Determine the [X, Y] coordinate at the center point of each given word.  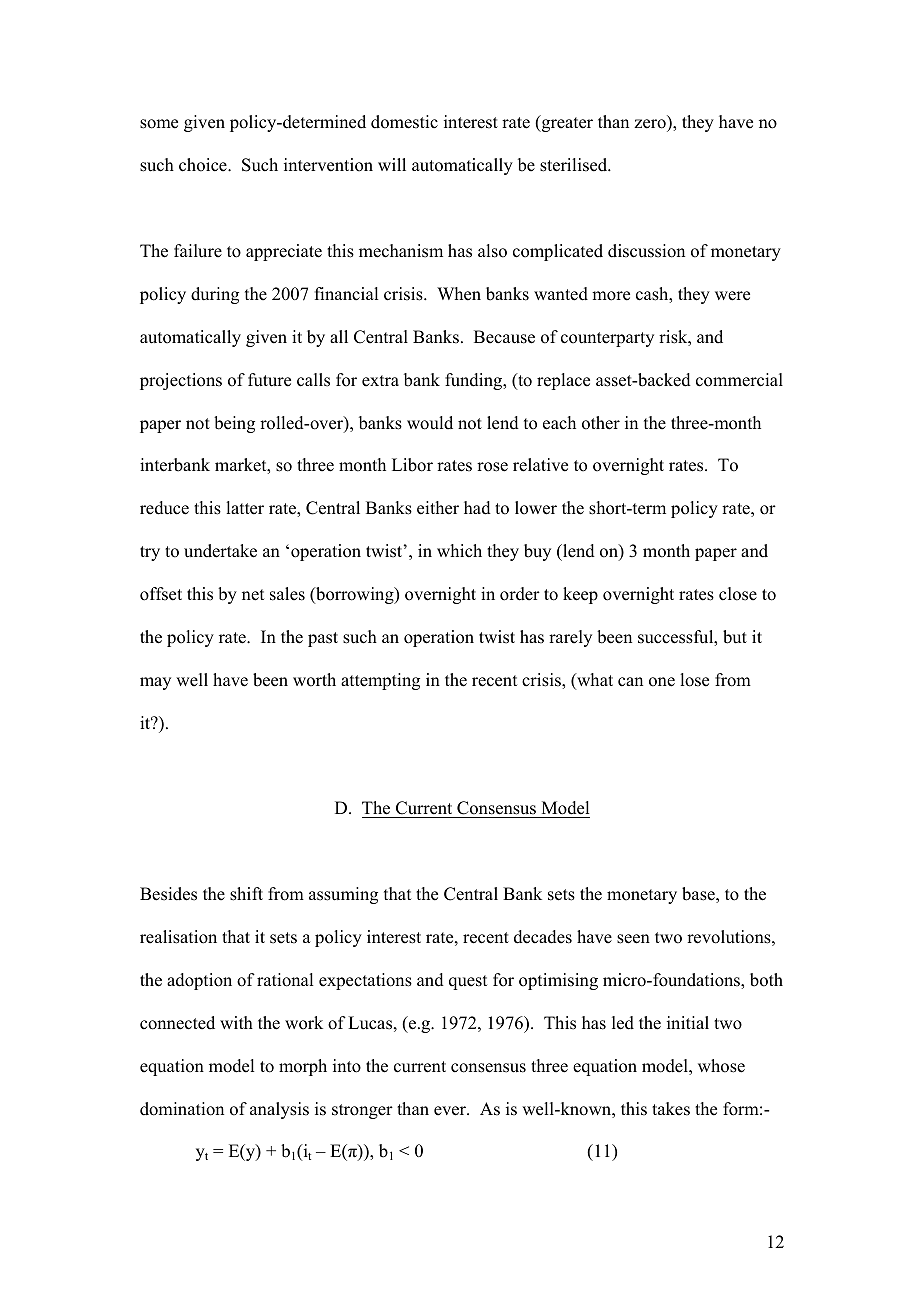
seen [633, 939]
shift [246, 894]
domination [182, 1109]
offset [161, 594]
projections [181, 381]
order [520, 594]
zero [651, 125]
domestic [404, 122]
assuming [343, 895]
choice [204, 165]
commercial [739, 380]
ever [451, 1111]
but [735, 637]
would [430, 423]
